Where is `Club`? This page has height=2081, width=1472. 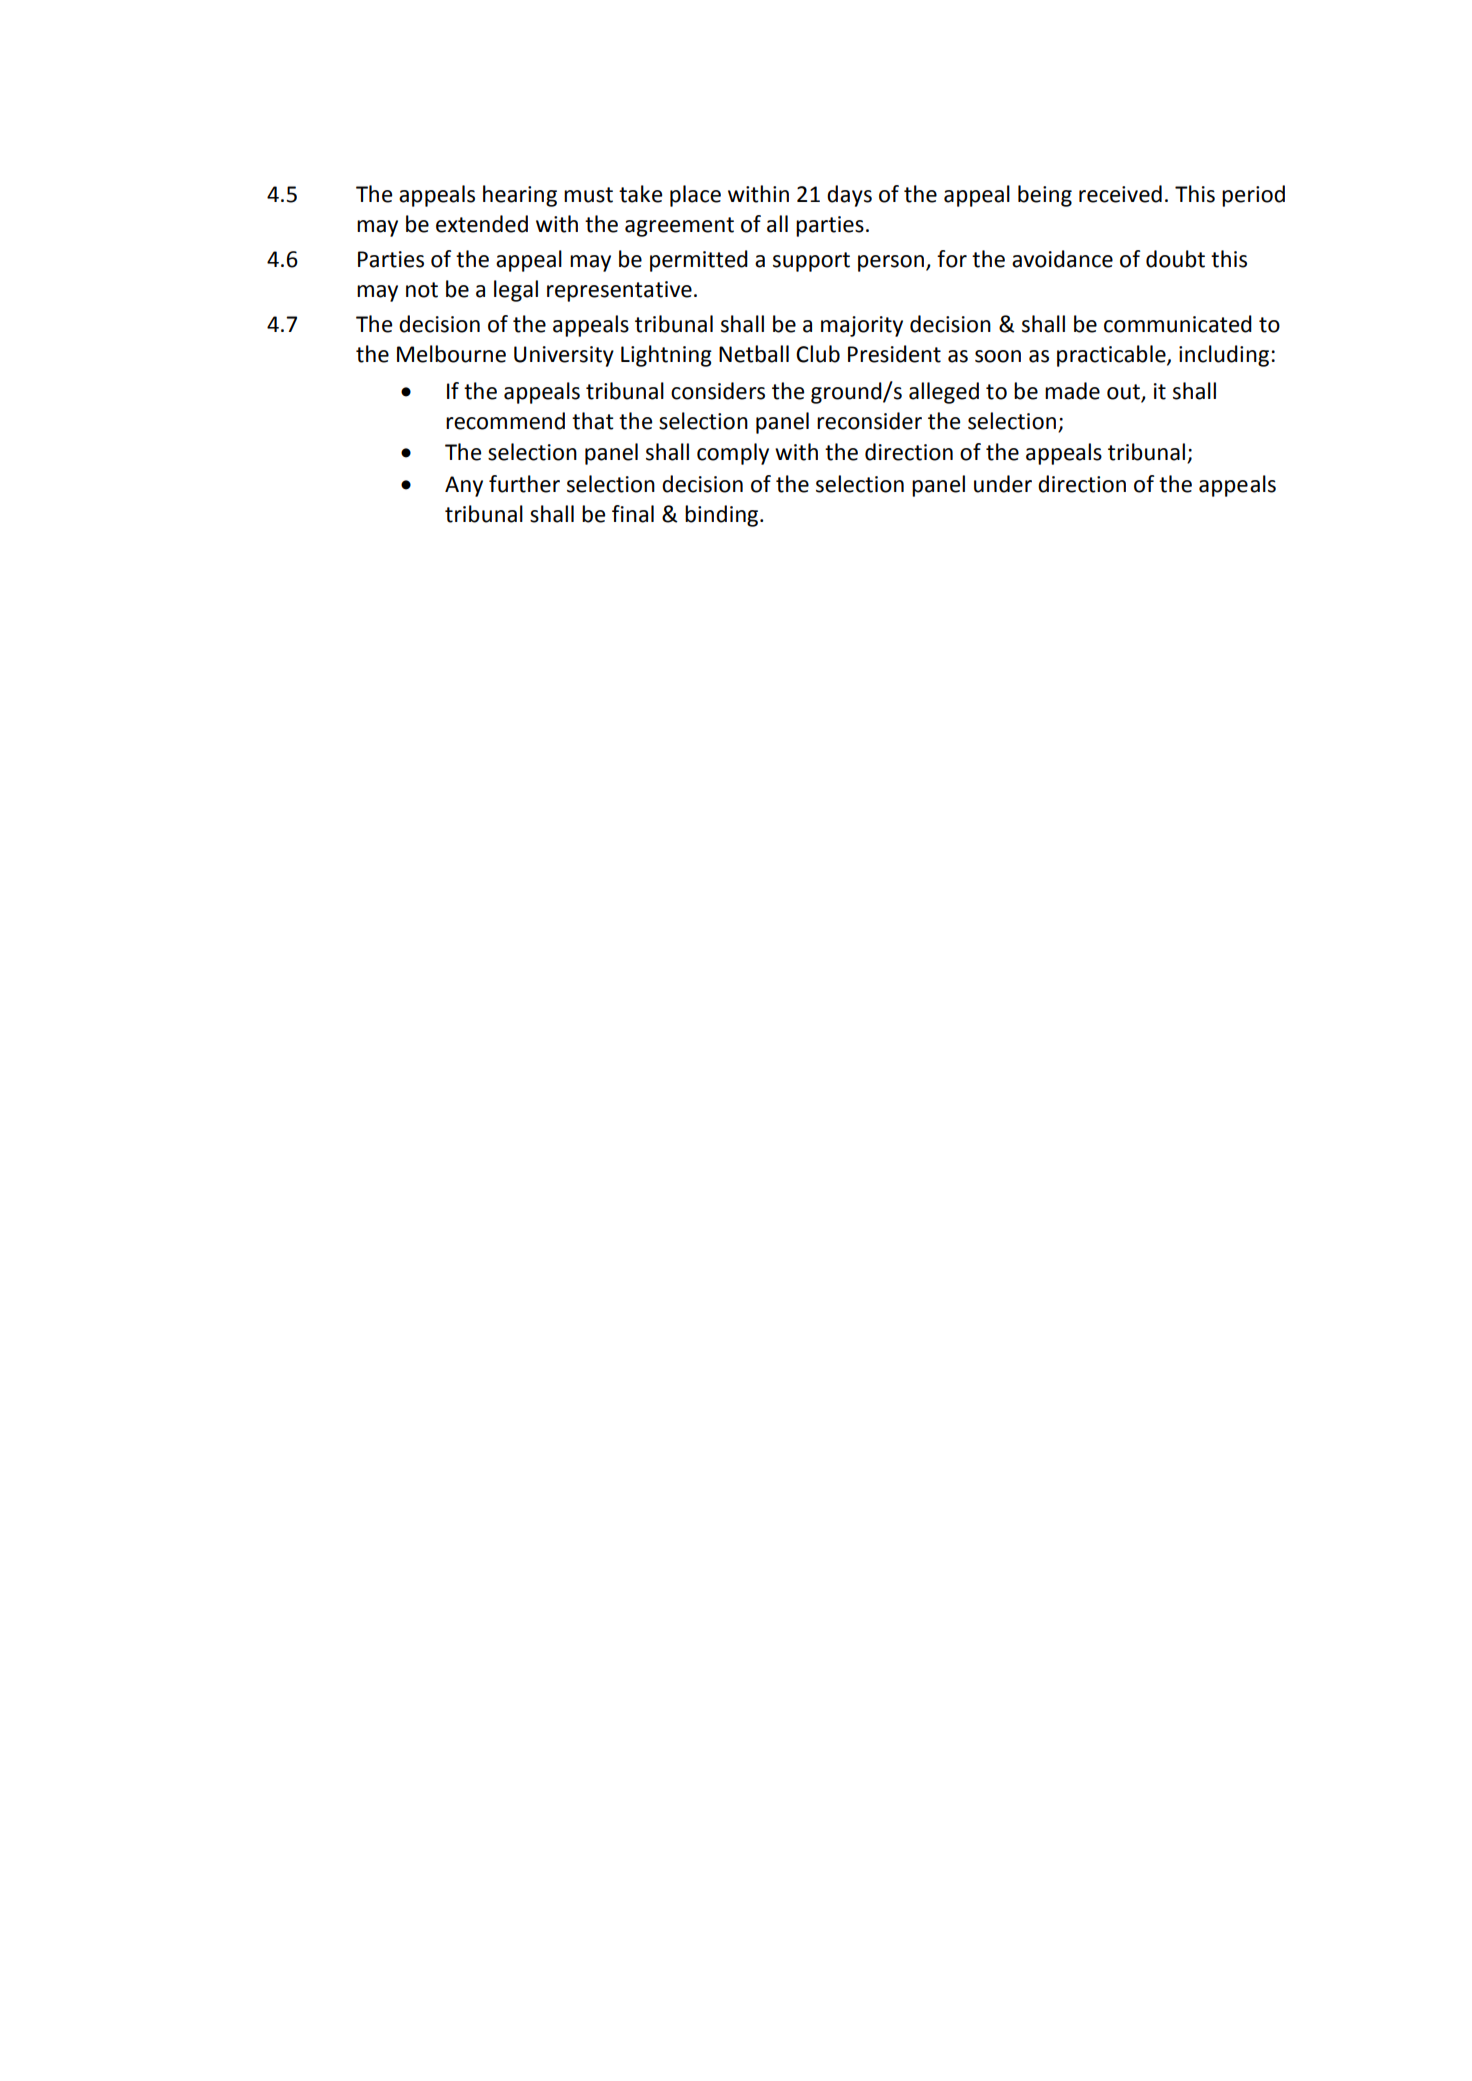 Club is located at coordinates (818, 354).
